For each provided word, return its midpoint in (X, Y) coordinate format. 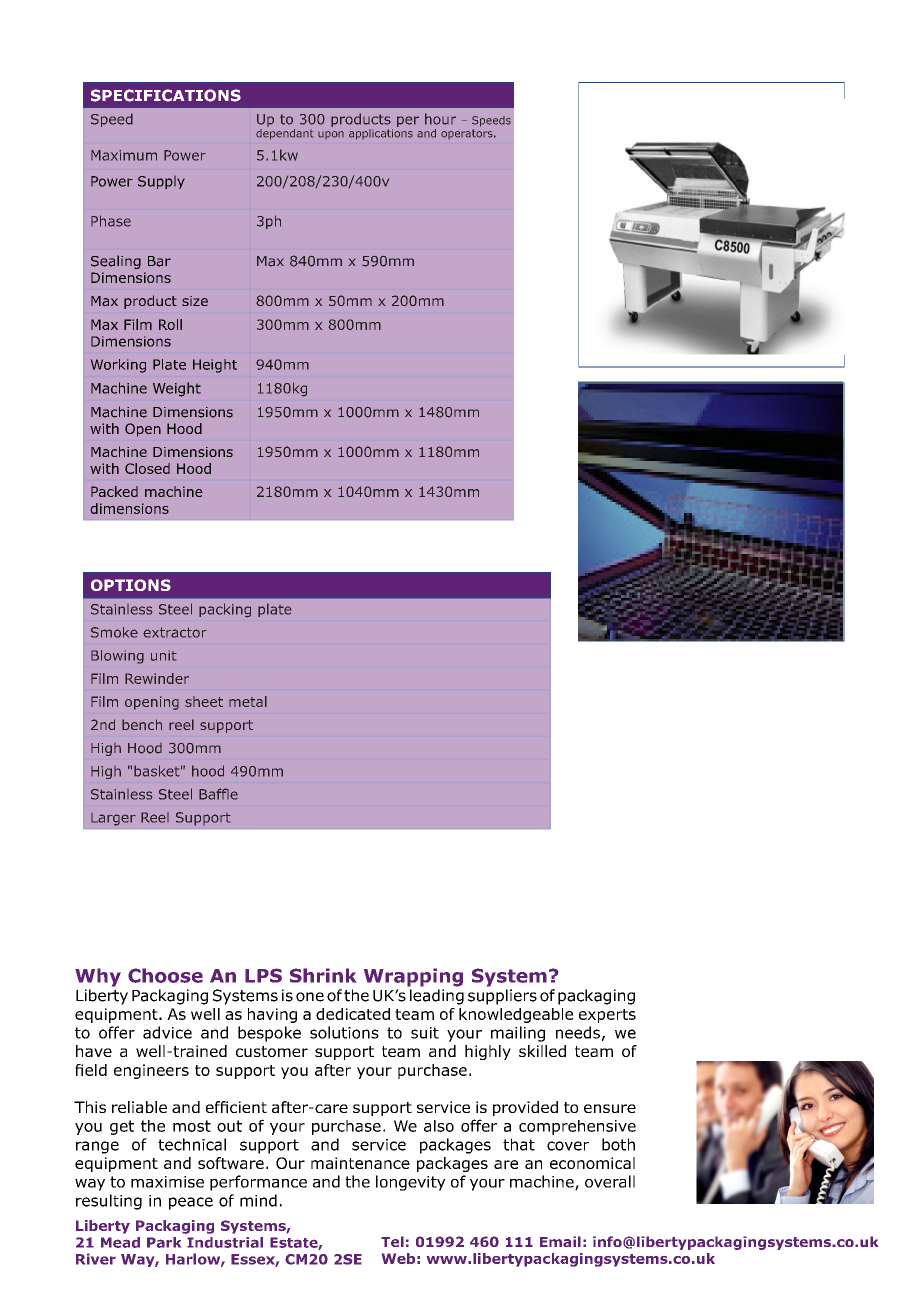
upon (331, 135)
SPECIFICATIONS (166, 95)
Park (164, 1242)
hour (440, 119)
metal (248, 701)
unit (164, 655)
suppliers (502, 997)
